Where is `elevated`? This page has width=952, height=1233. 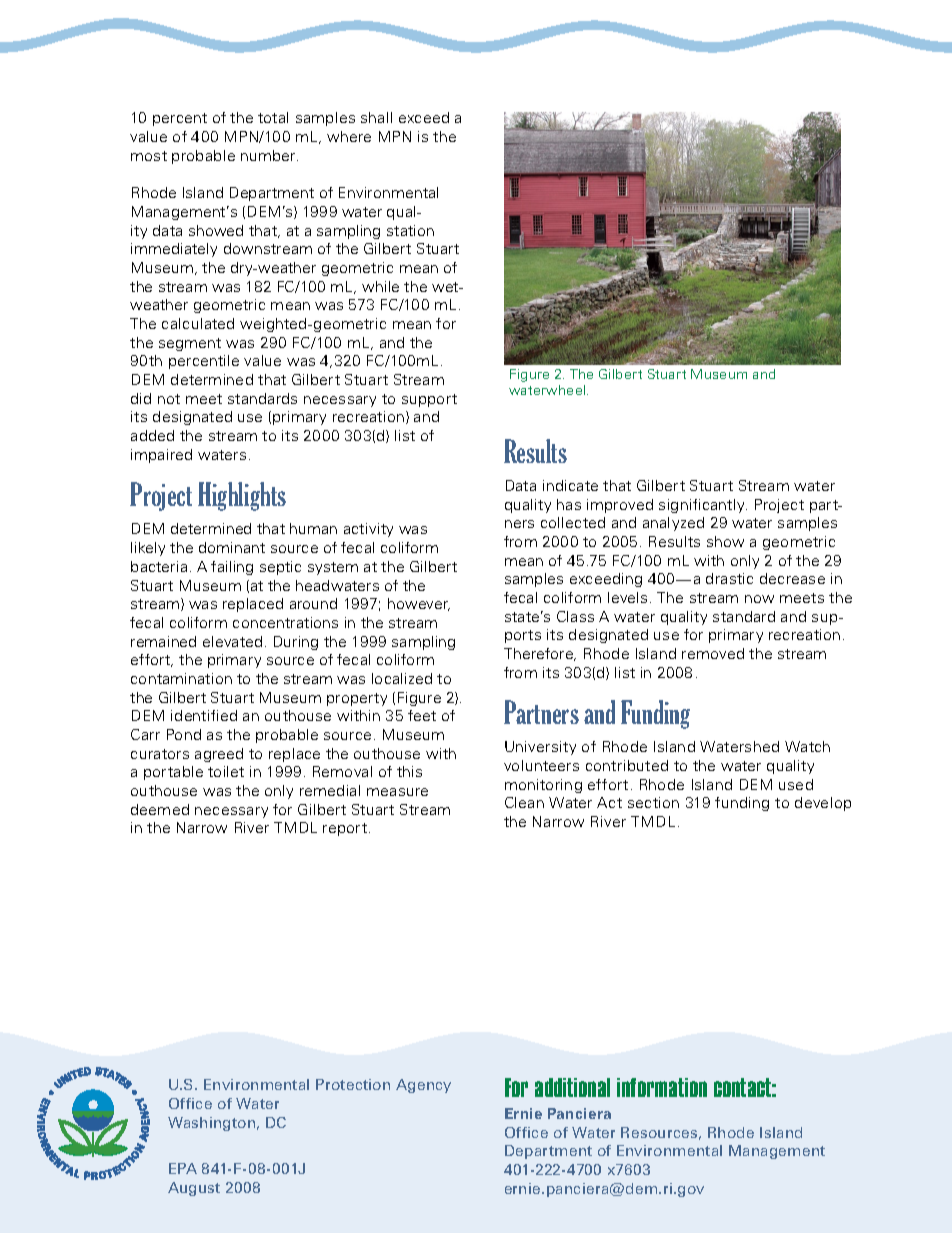
elevated is located at coordinates (232, 641).
